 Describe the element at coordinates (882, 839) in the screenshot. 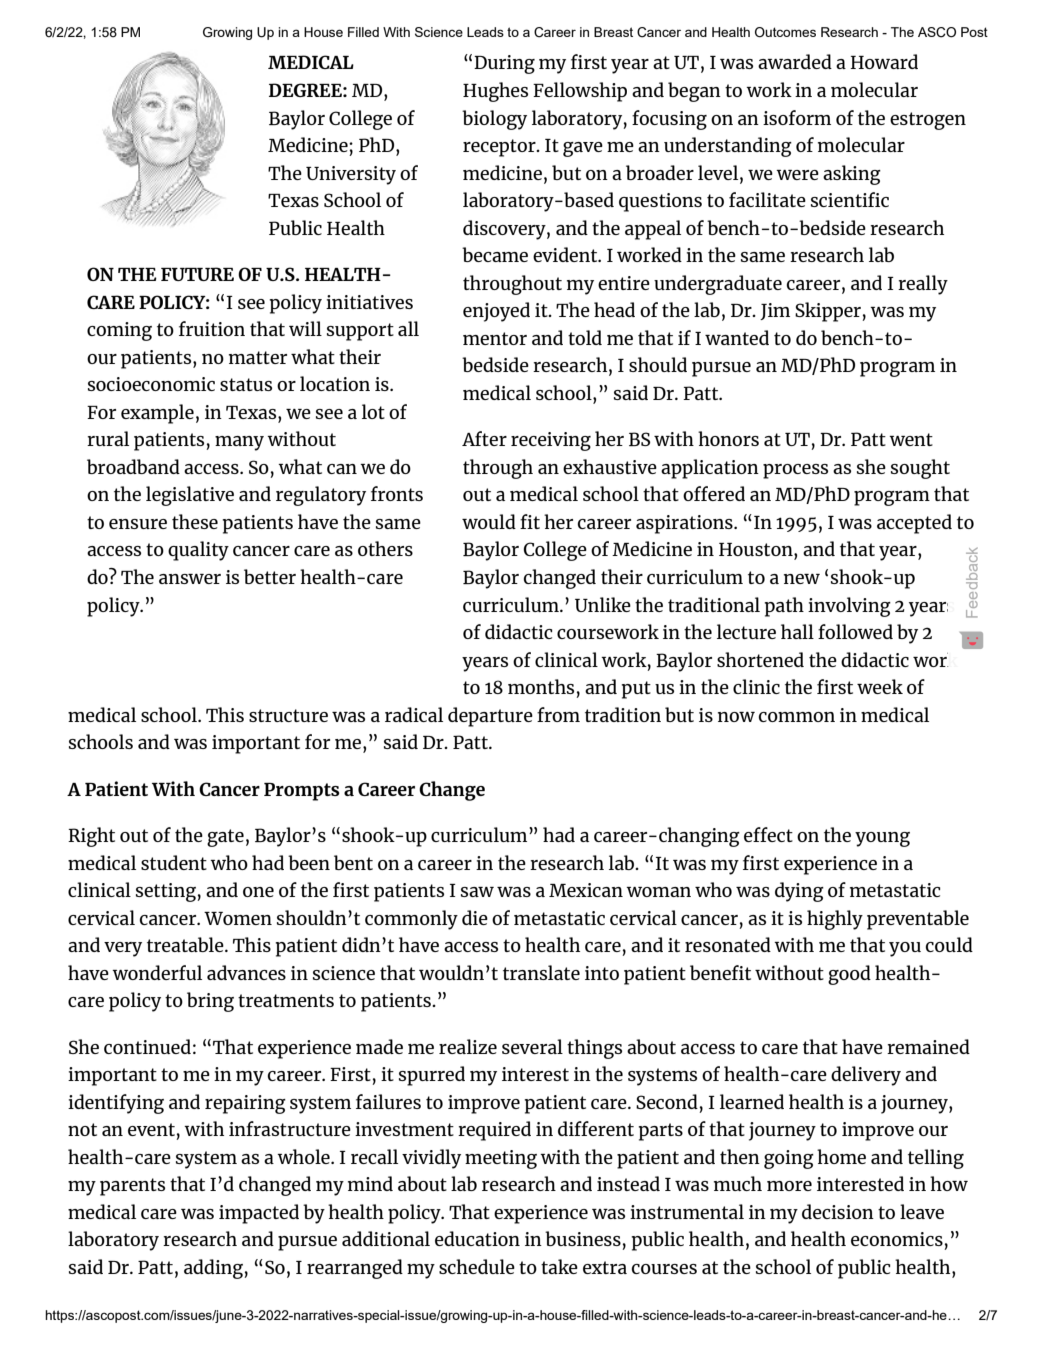

I see `young` at that location.
